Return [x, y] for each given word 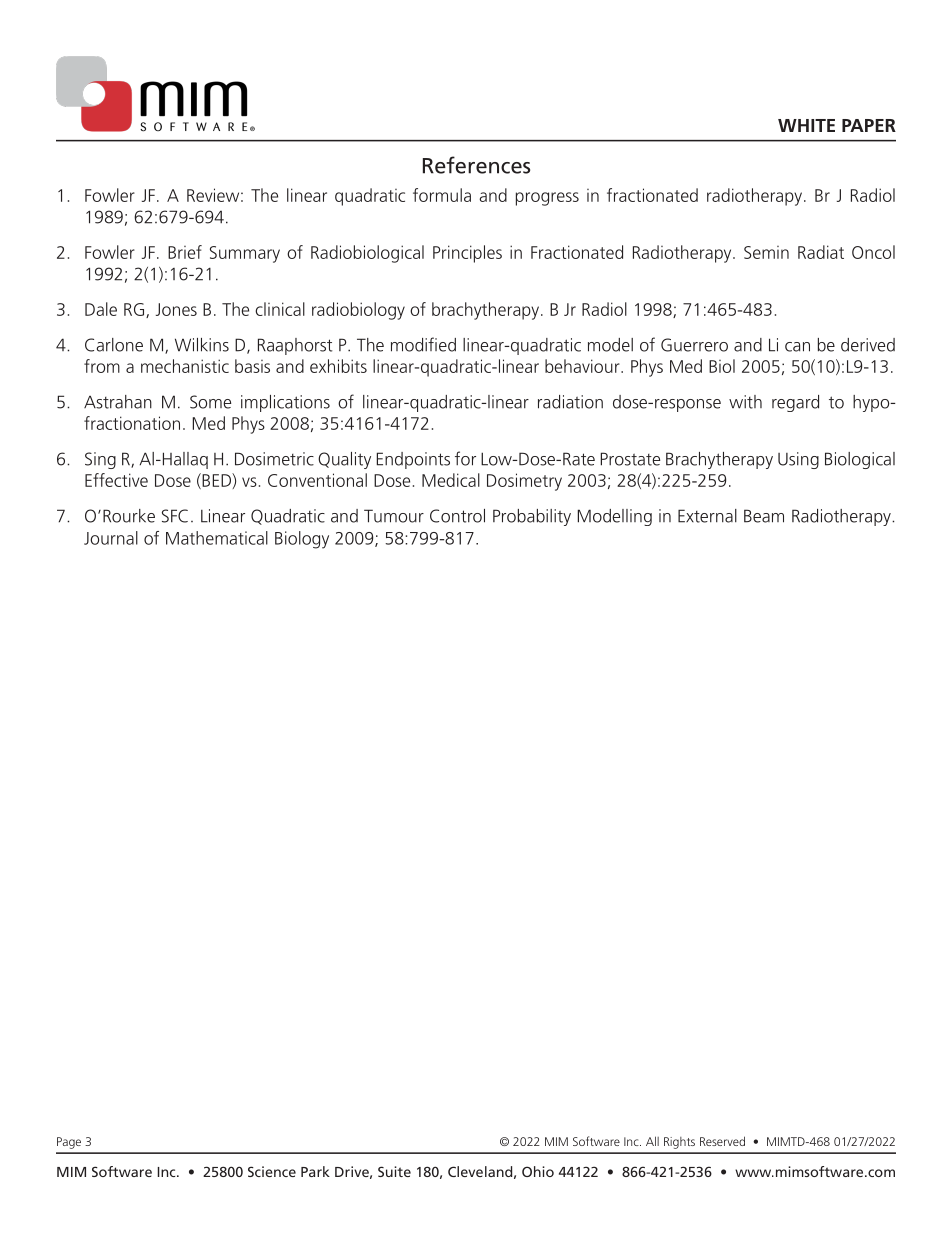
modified [423, 344]
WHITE [806, 125]
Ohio [538, 1171]
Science [272, 1171]
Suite [394, 1171]
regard [795, 403]
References [476, 165]
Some [210, 402]
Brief [185, 252]
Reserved [722, 1141]
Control [457, 516]
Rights [679, 1143]
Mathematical [217, 538]
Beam [764, 516]
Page [69, 1143]
